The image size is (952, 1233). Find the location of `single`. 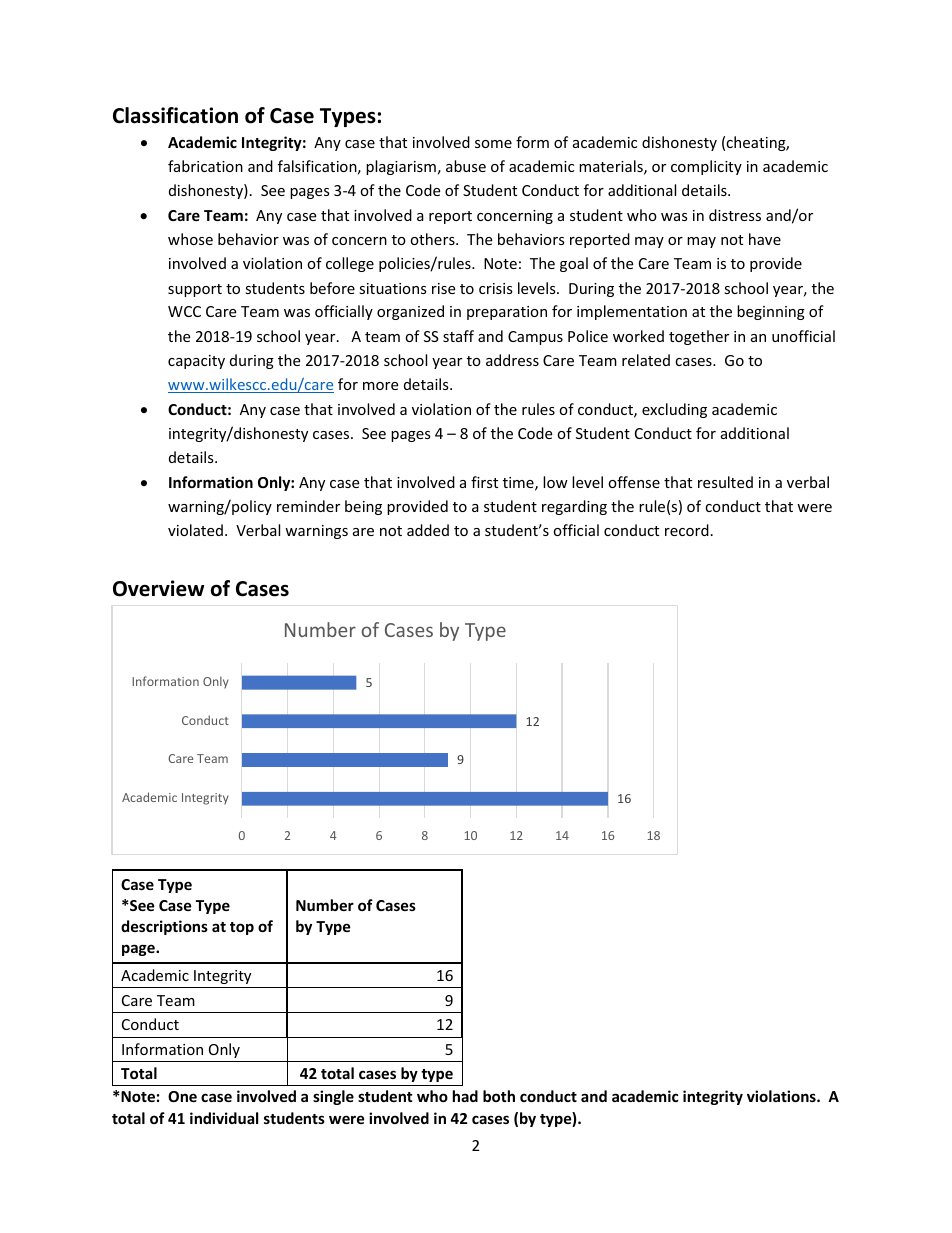

single is located at coordinates (333, 1097).
